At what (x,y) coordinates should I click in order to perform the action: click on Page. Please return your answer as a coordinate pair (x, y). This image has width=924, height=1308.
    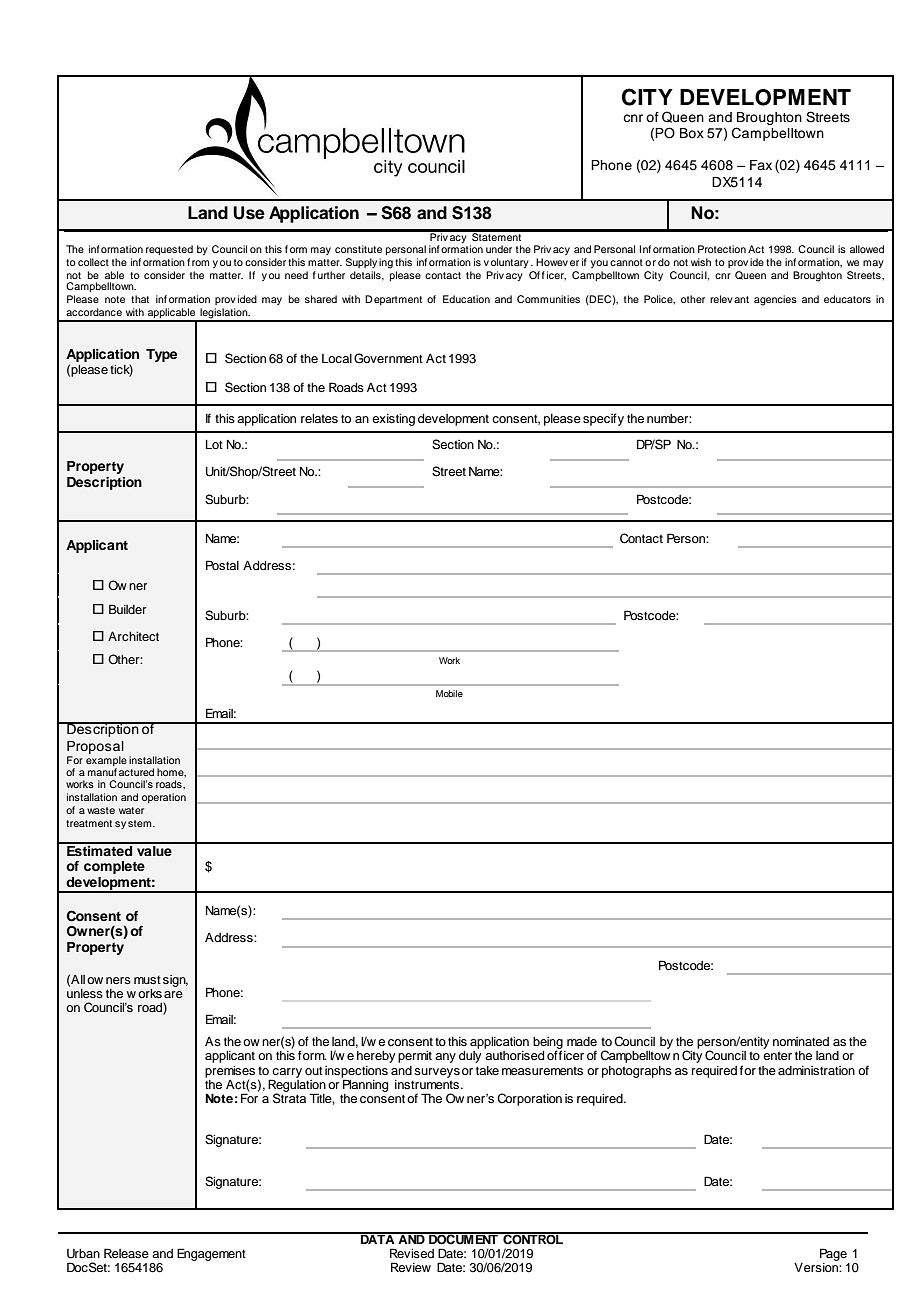
    Looking at the image, I should click on (833, 1254).
